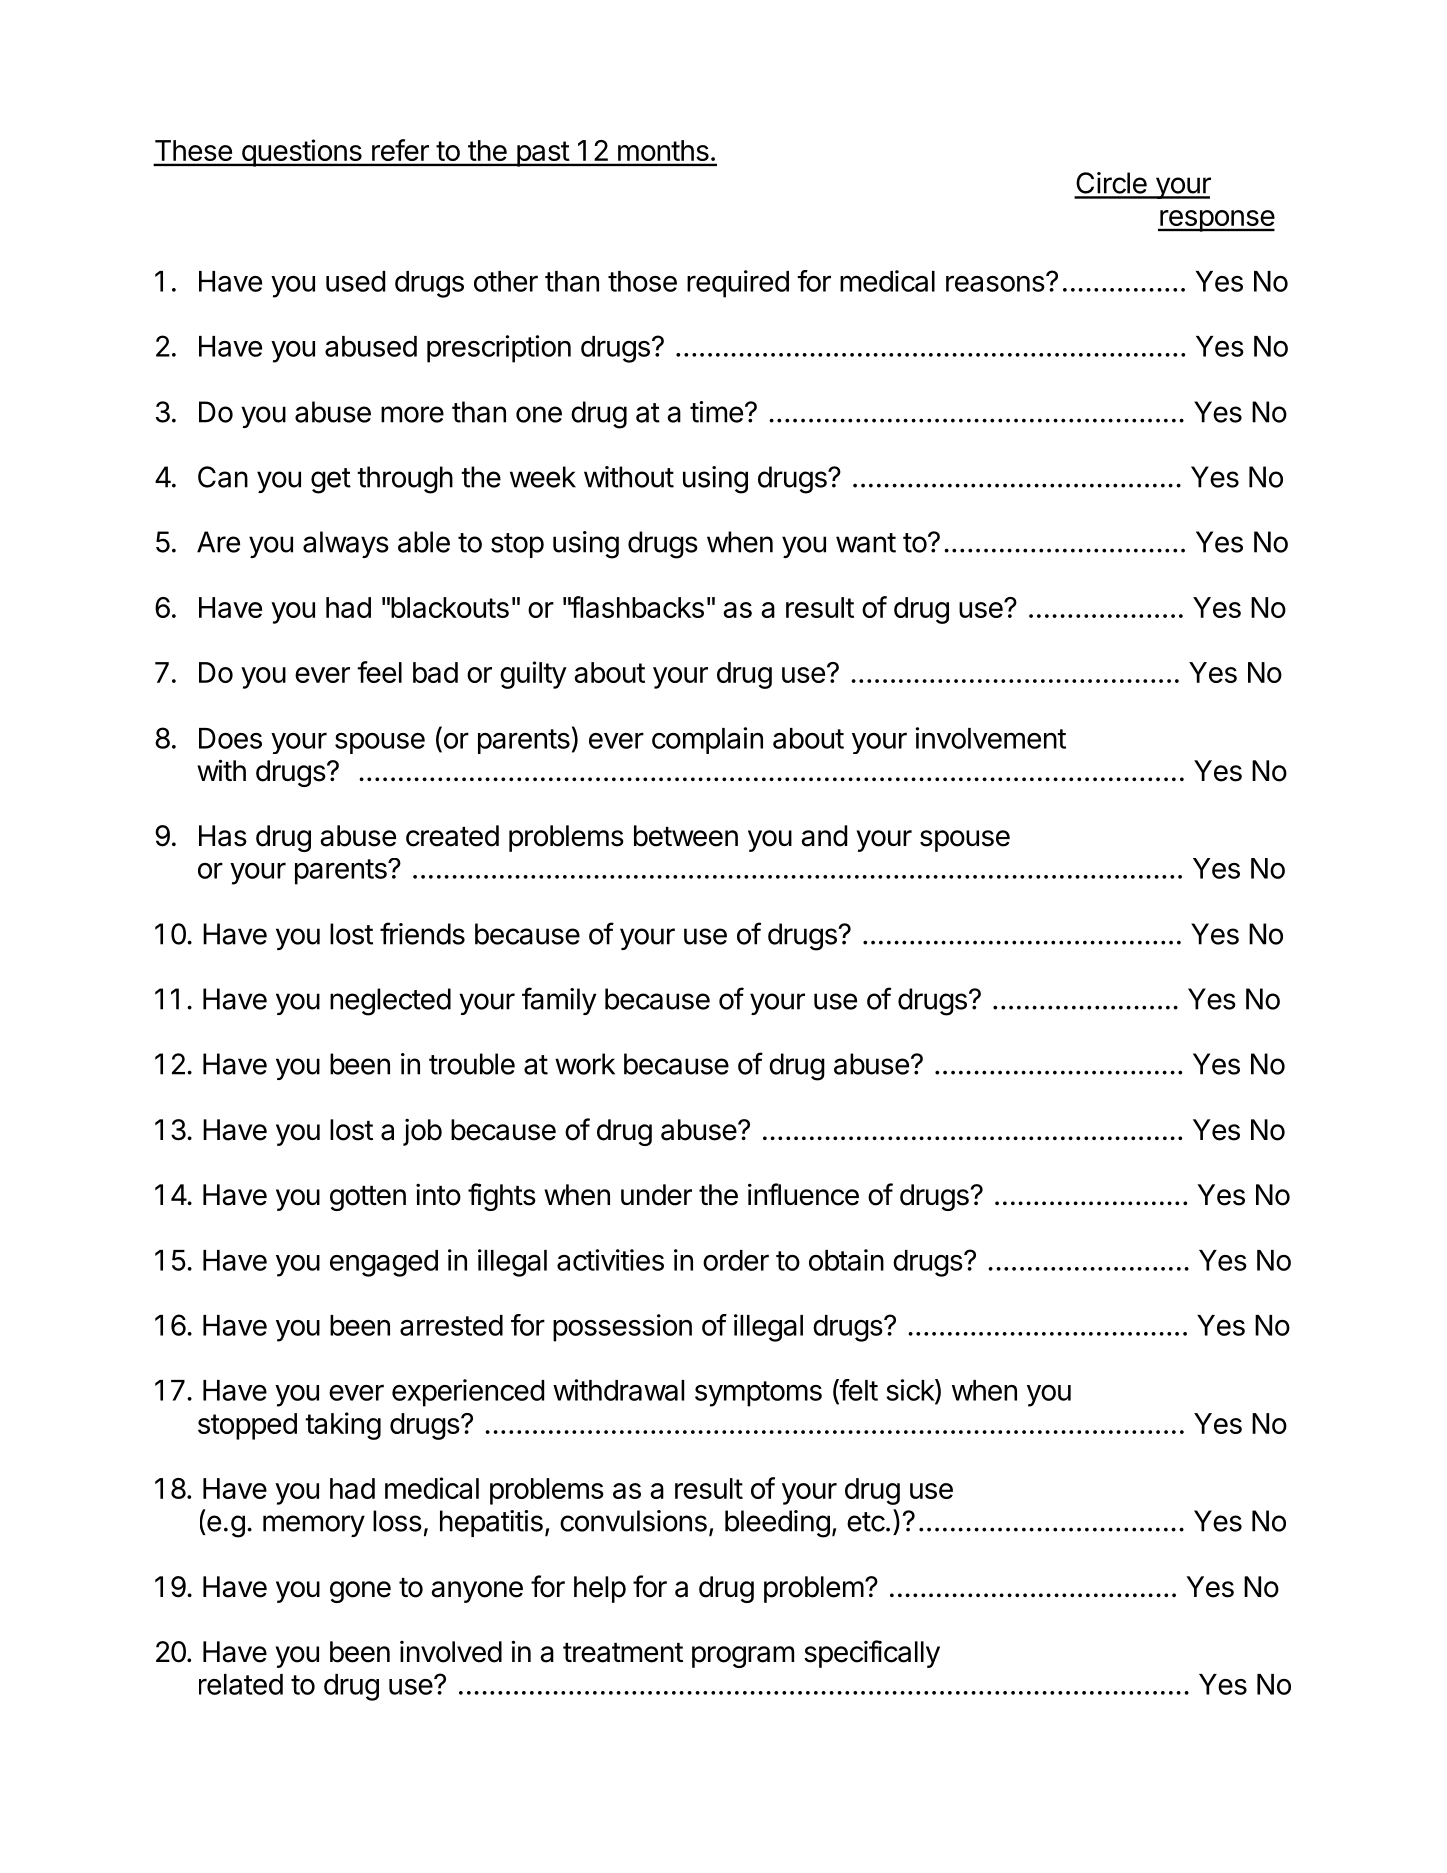 The width and height of the screenshot is (1447, 1873). What do you see at coordinates (360, 1592) in the screenshot?
I see `gone` at bounding box center [360, 1592].
